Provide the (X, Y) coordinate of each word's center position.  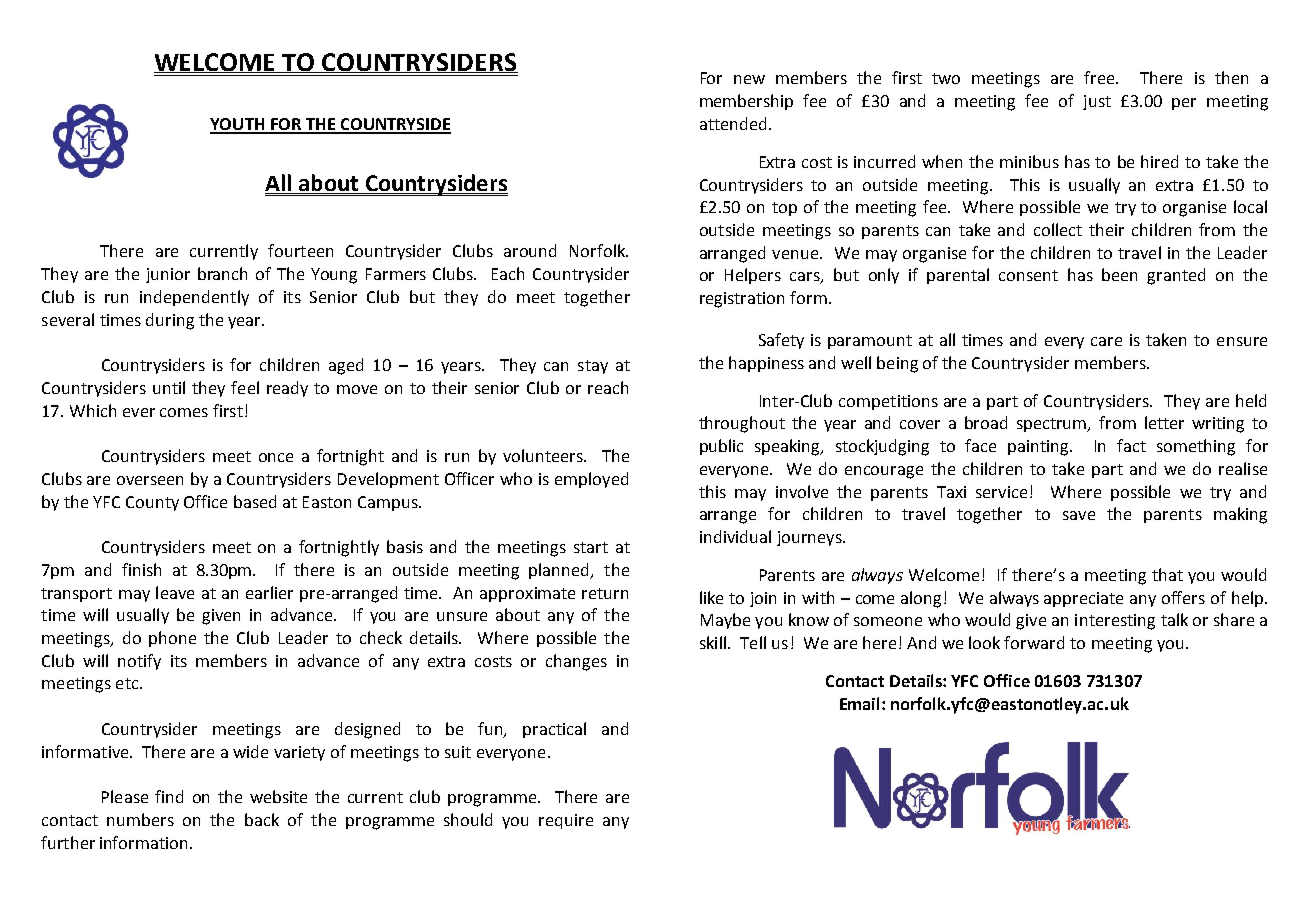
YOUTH (238, 125)
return (605, 593)
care (1106, 341)
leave (175, 592)
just (1097, 102)
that (1167, 574)
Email (861, 703)
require (566, 821)
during (170, 321)
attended (733, 123)
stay (593, 367)
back (262, 819)
